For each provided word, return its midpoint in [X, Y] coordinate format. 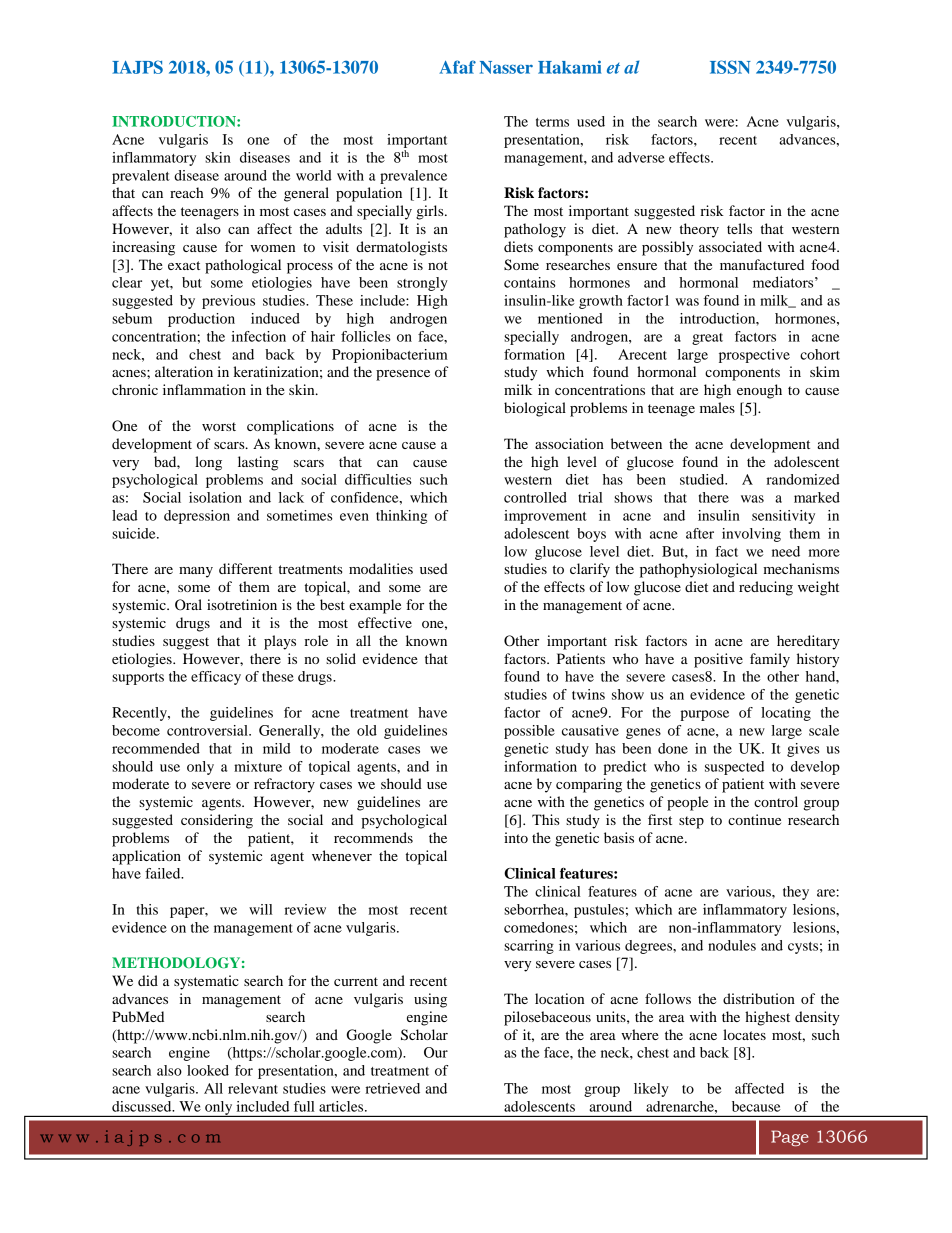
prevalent [141, 177]
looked [208, 1070]
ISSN [730, 67]
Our [436, 1052]
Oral [188, 605]
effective [385, 622]
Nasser [506, 67]
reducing [766, 588]
